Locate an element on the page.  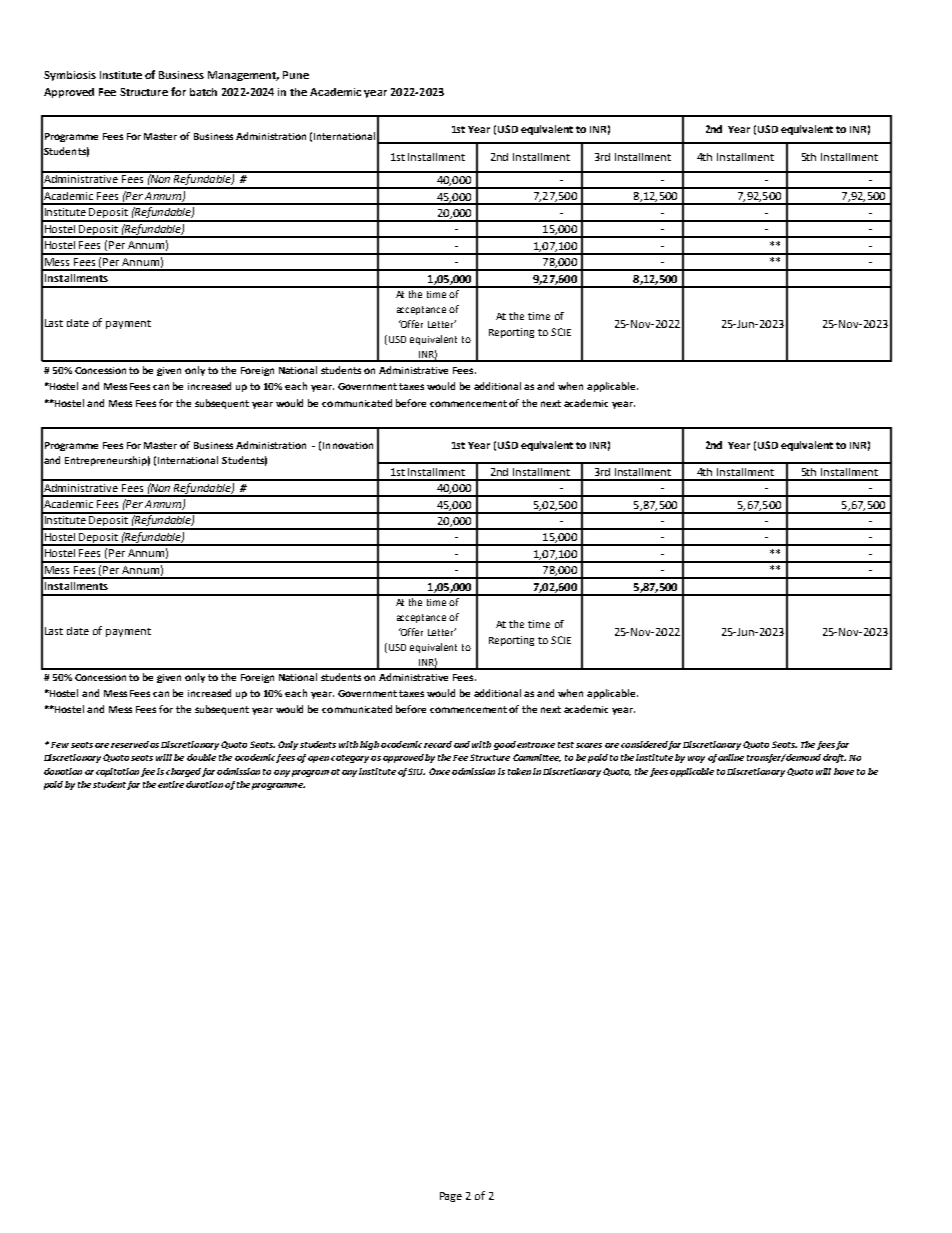
way is located at coordinates (696, 759).
